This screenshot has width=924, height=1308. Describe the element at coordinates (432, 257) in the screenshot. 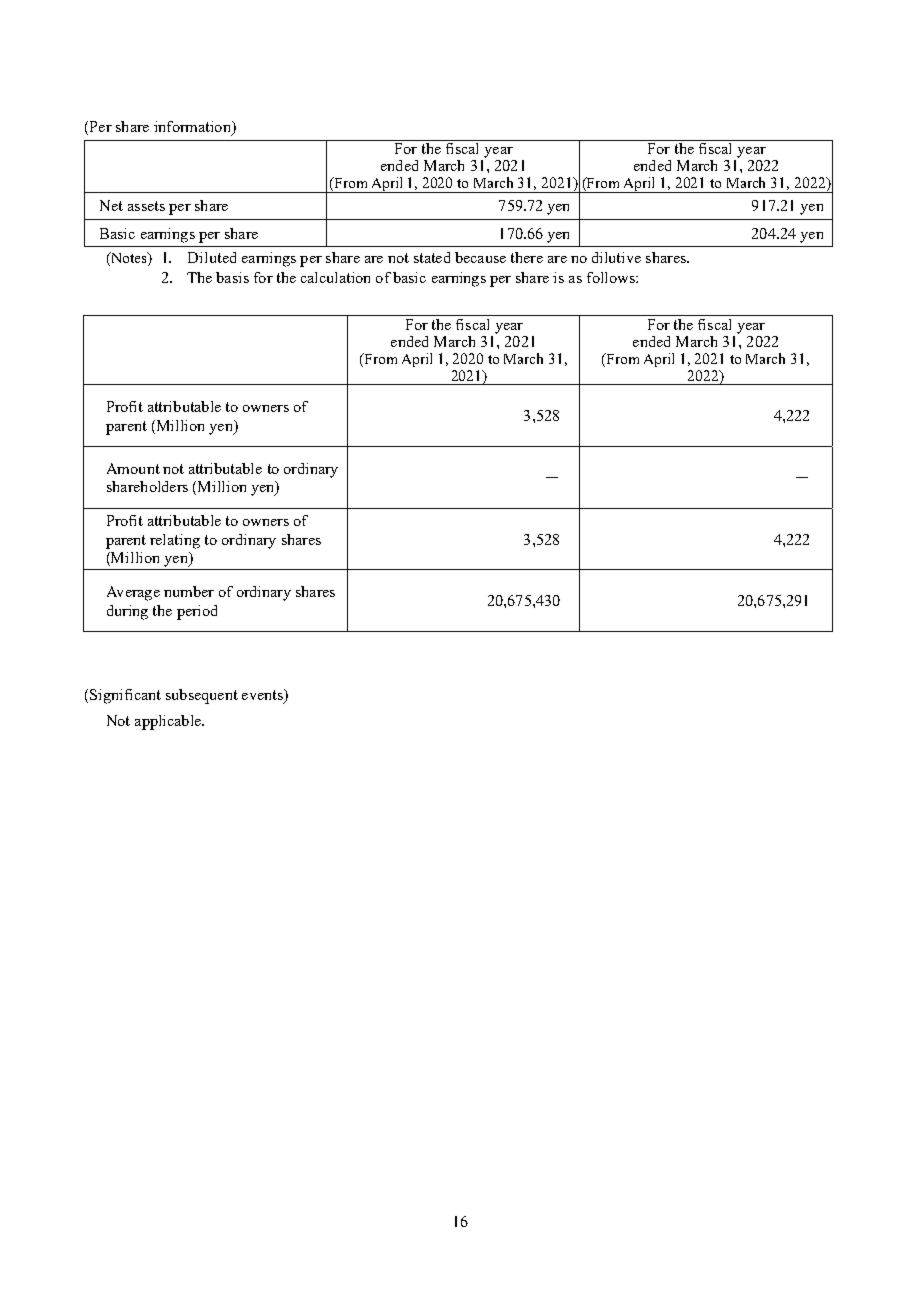

I see `stated` at that location.
